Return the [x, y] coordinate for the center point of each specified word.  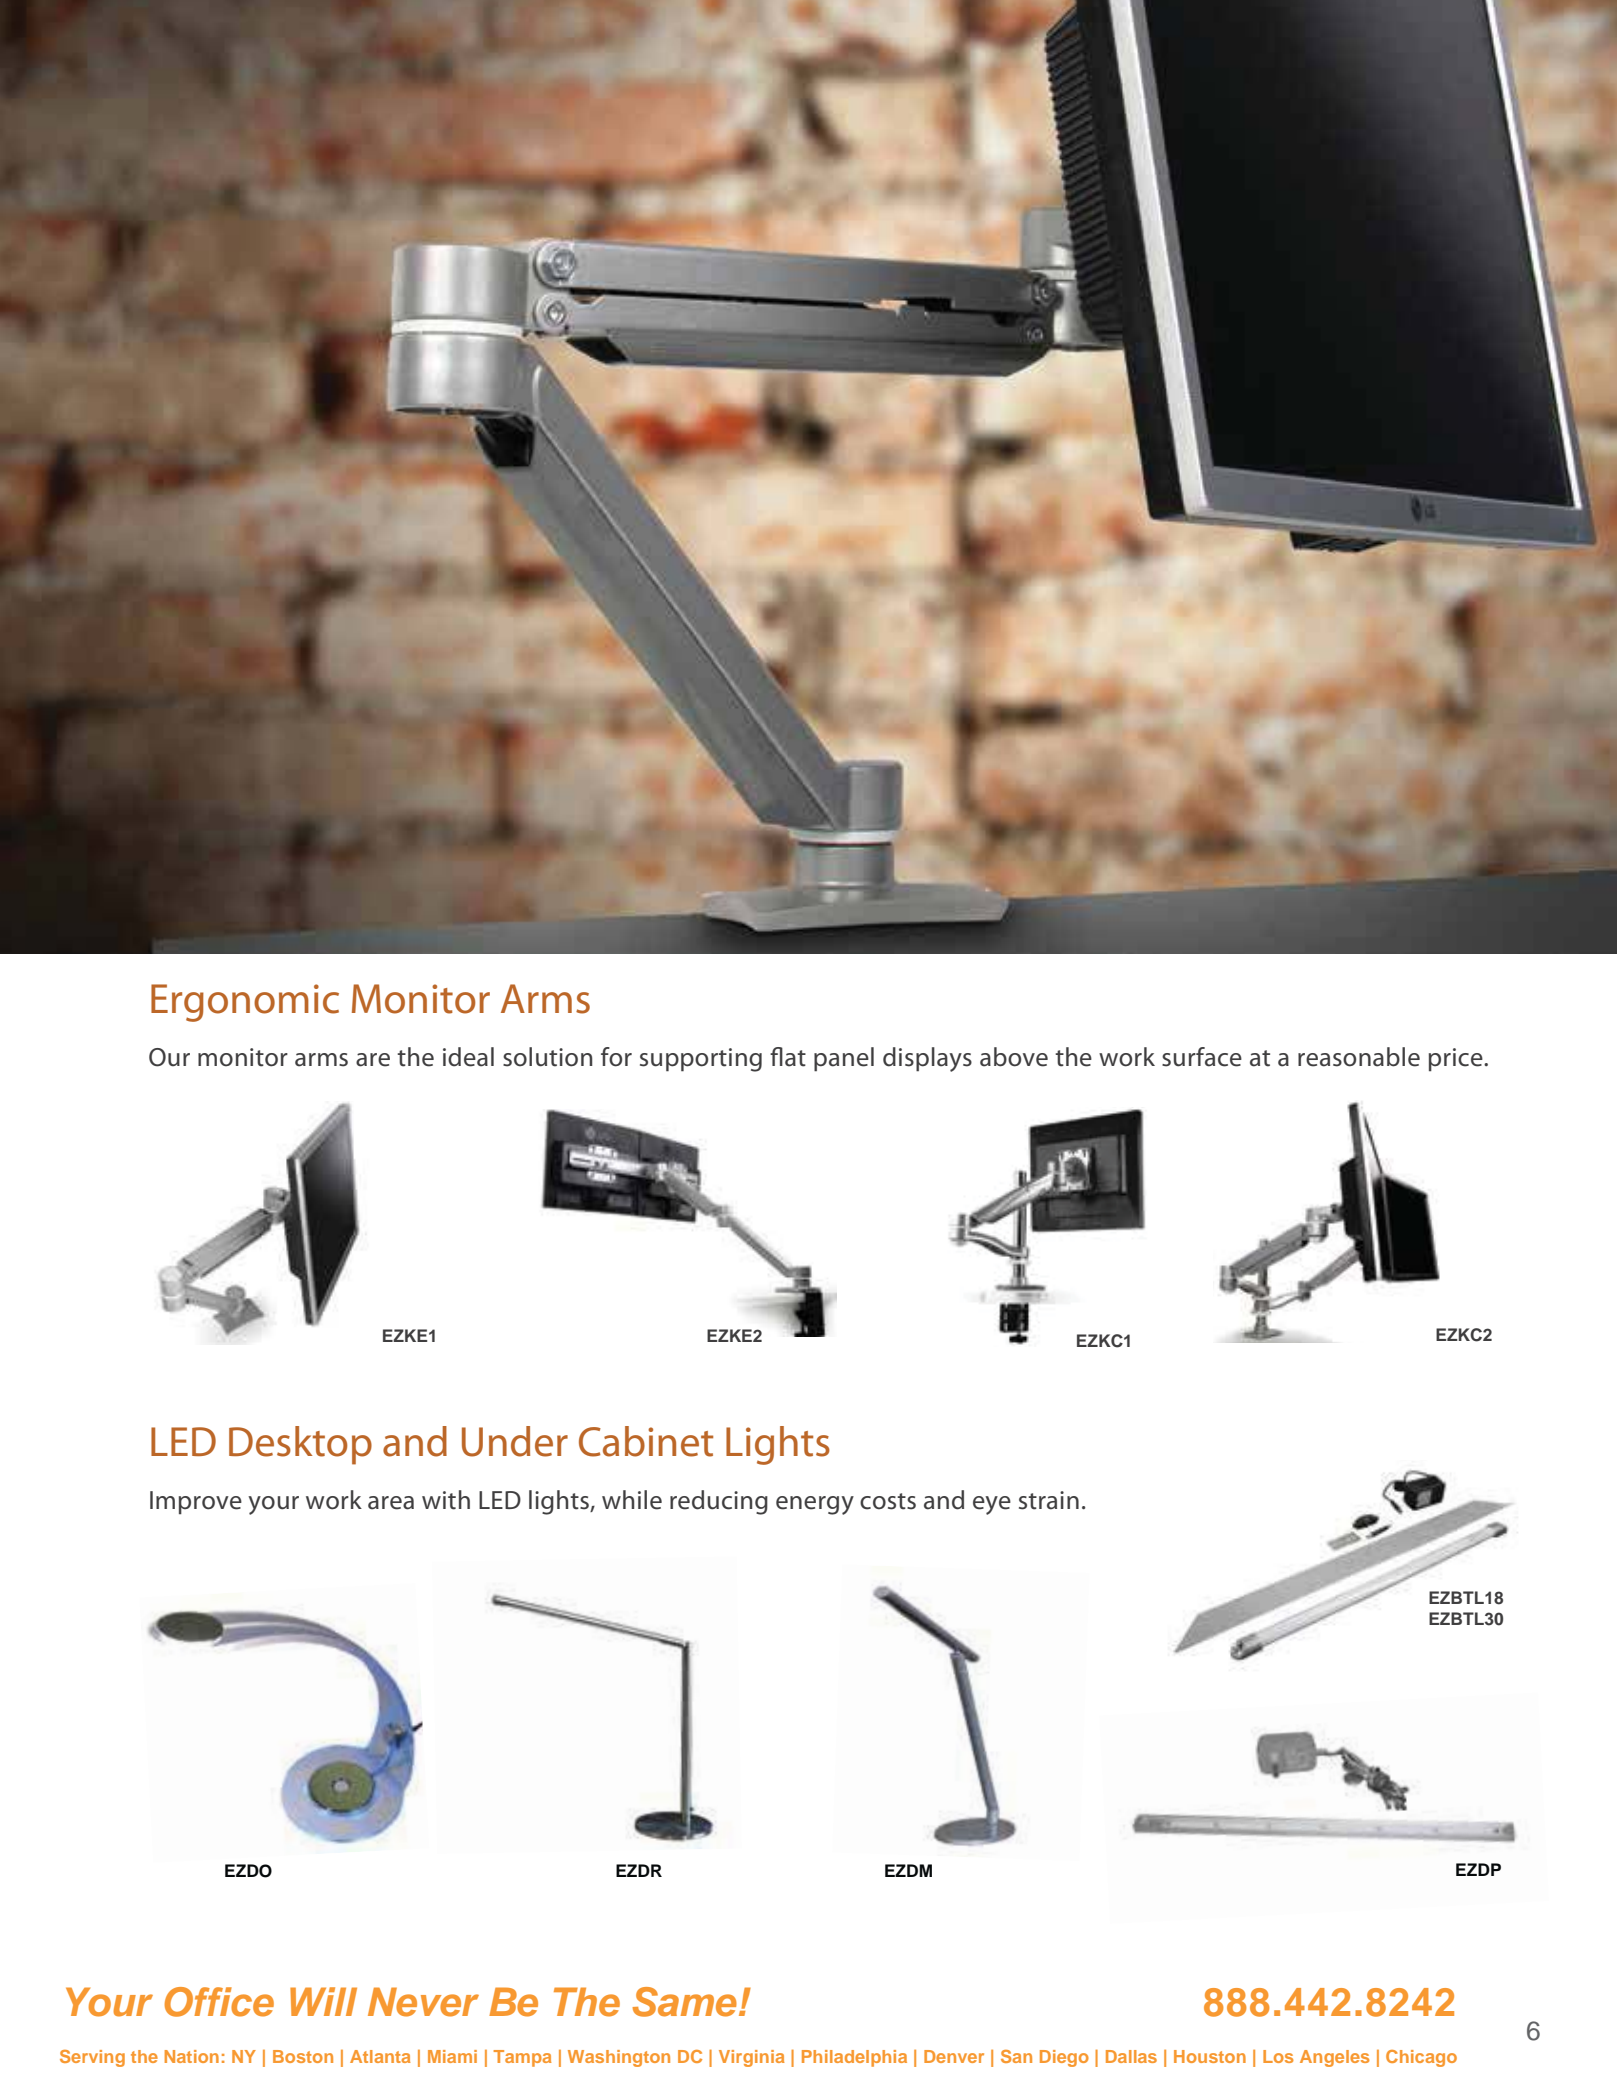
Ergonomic [245, 1003]
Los [1278, 2056]
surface [1202, 1057]
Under [515, 1441]
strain [1049, 1500]
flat [788, 1057]
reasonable [1359, 1057]
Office [219, 2002]
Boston [303, 2056]
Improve [196, 1503]
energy [815, 1505]
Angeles [1335, 2058]
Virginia [751, 2058]
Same [684, 2002]
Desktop [300, 1445]
